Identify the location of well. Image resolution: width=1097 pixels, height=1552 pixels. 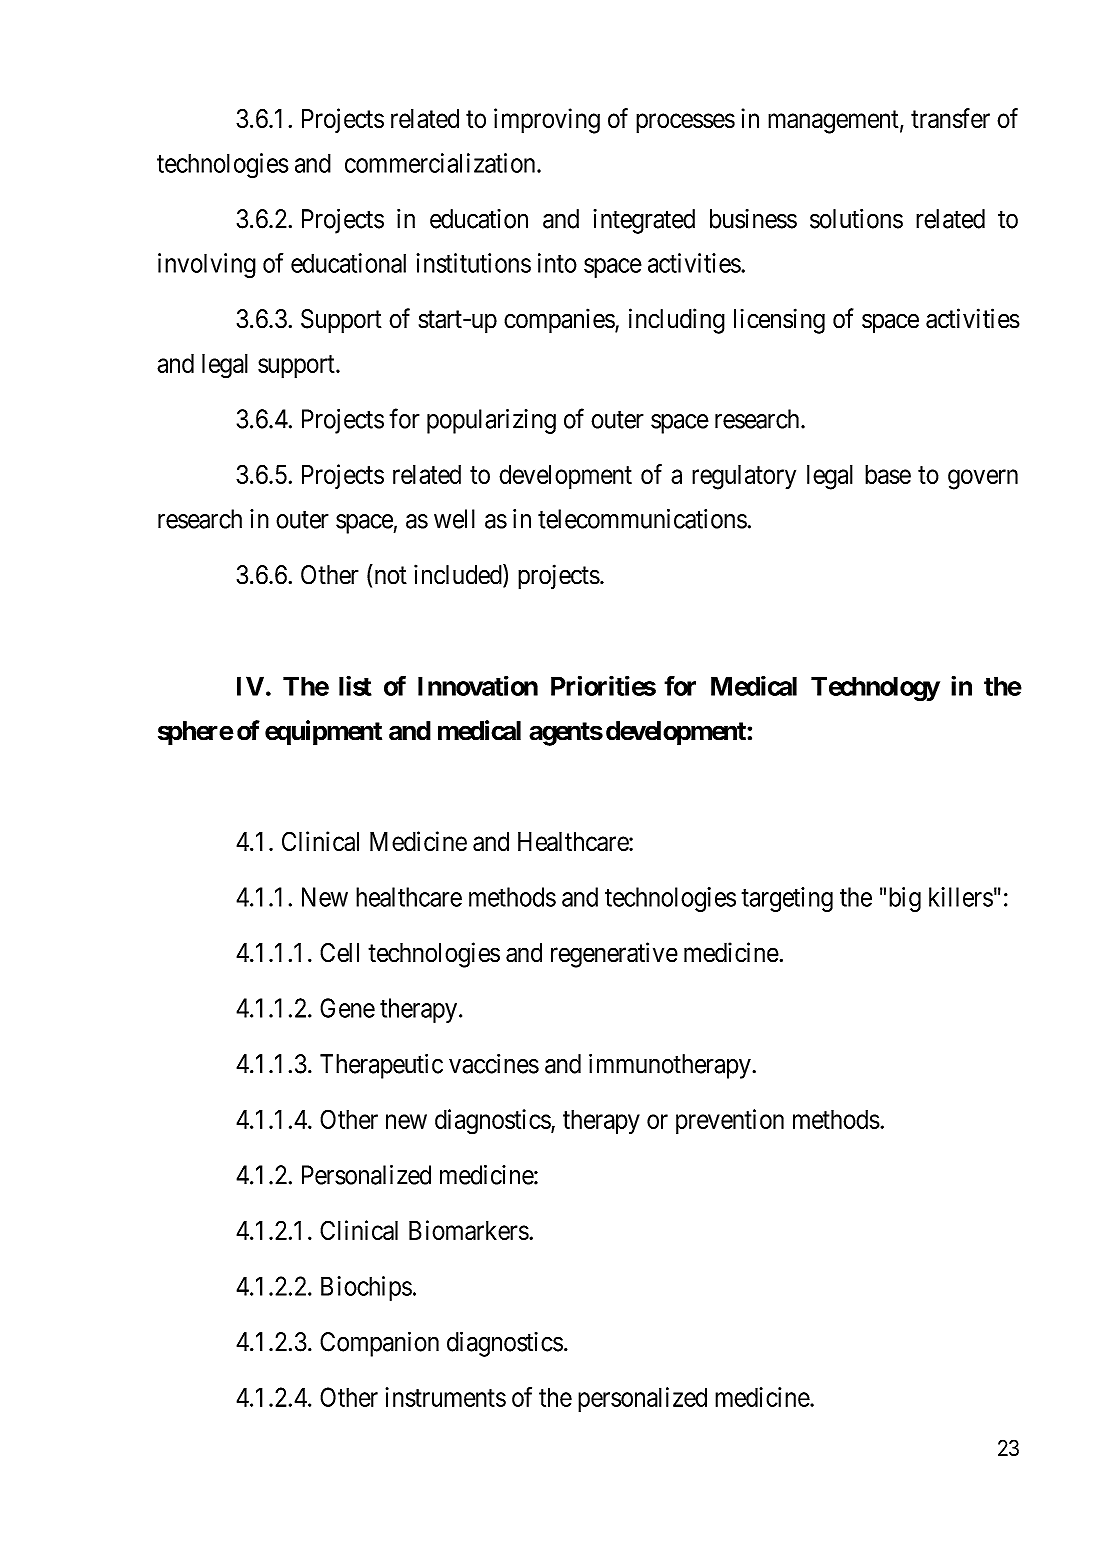
(454, 519).
